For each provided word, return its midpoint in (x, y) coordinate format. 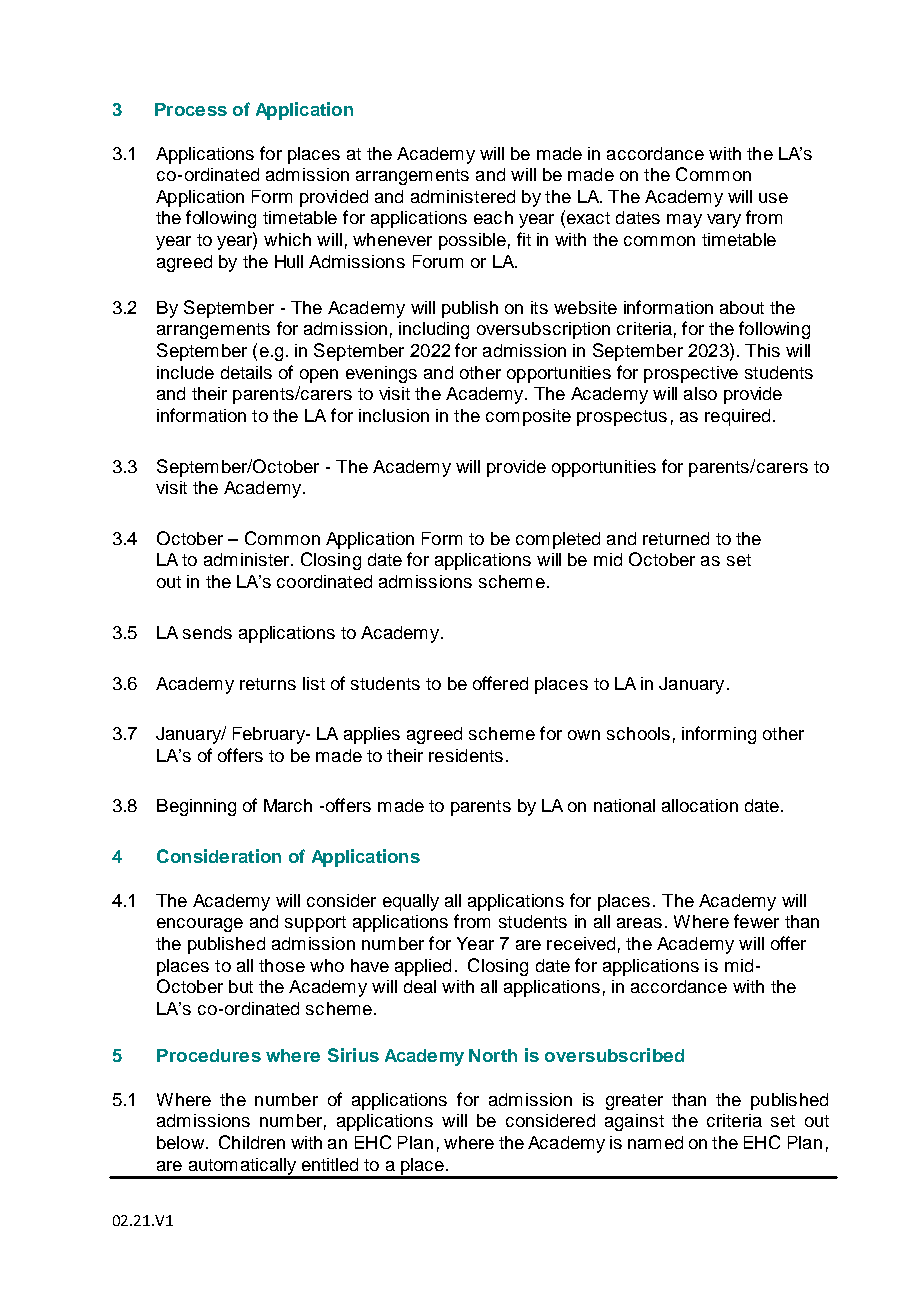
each (493, 217)
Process (191, 109)
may (684, 221)
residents (466, 755)
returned (676, 538)
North (493, 1055)
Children (252, 1142)
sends (207, 632)
